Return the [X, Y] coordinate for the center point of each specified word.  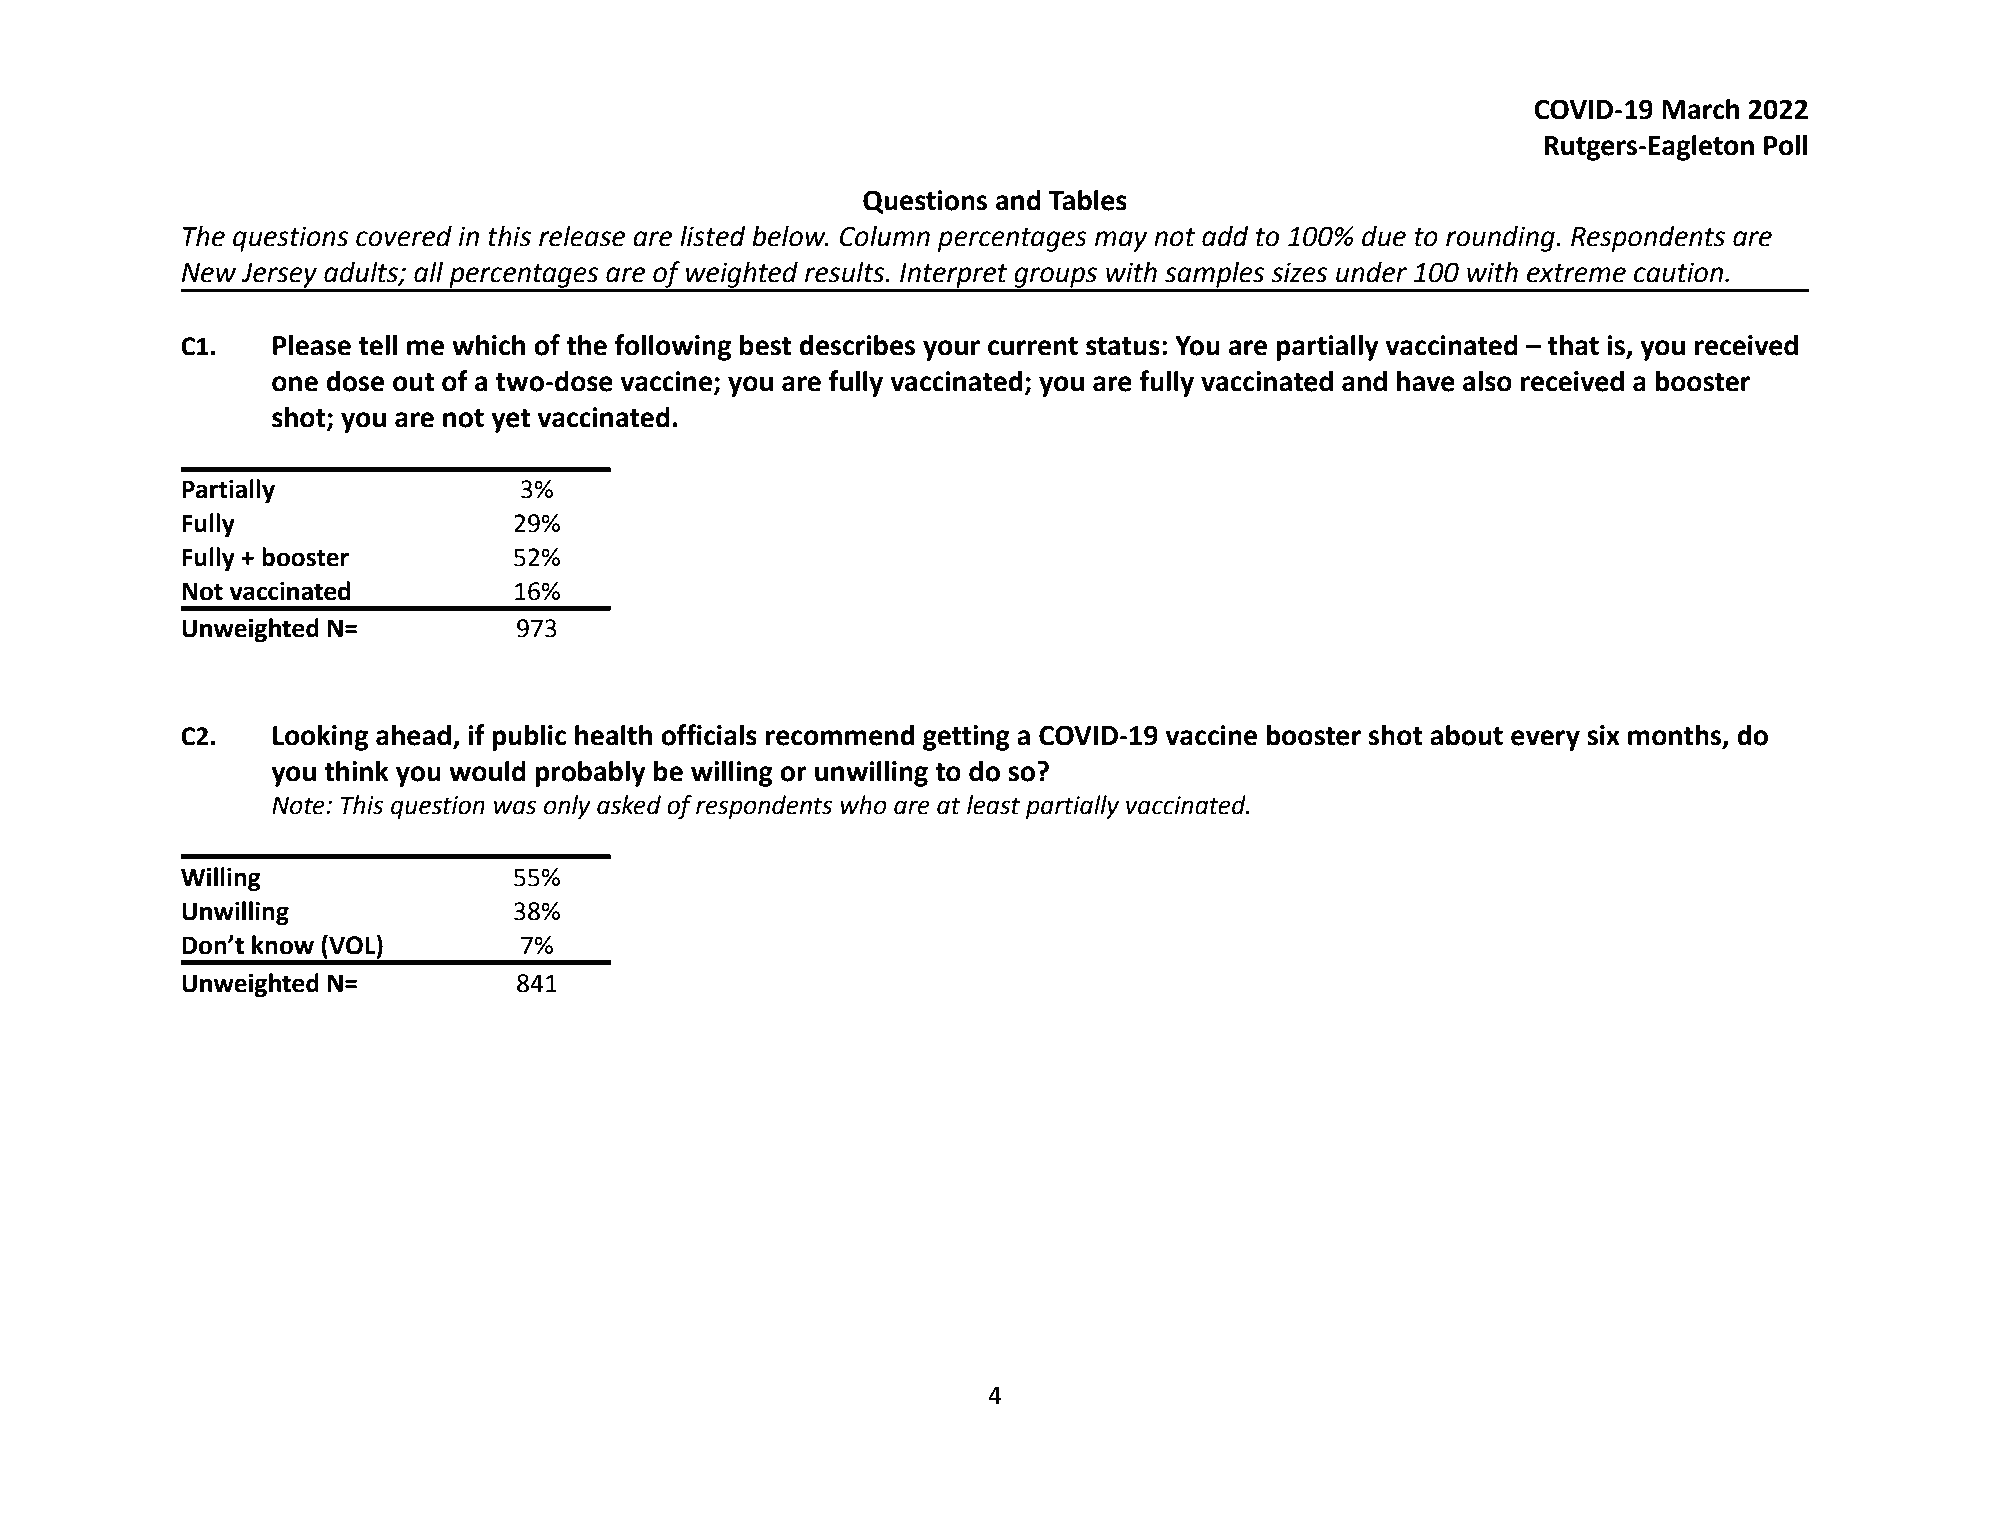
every [1545, 740]
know [283, 945]
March [1700, 109]
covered [404, 236]
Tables [1088, 200]
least [993, 805]
